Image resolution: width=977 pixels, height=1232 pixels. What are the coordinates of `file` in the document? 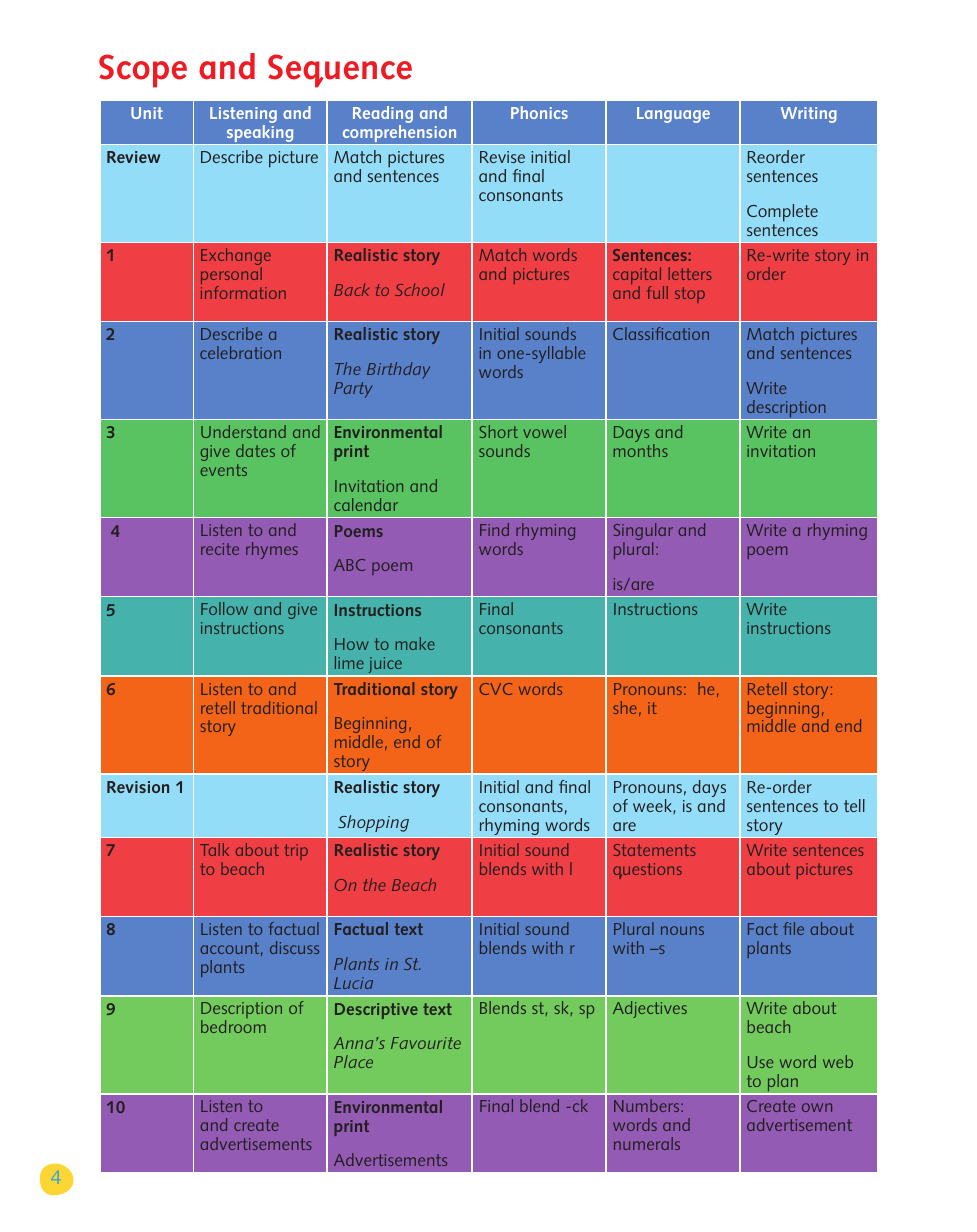 It's located at (793, 928).
